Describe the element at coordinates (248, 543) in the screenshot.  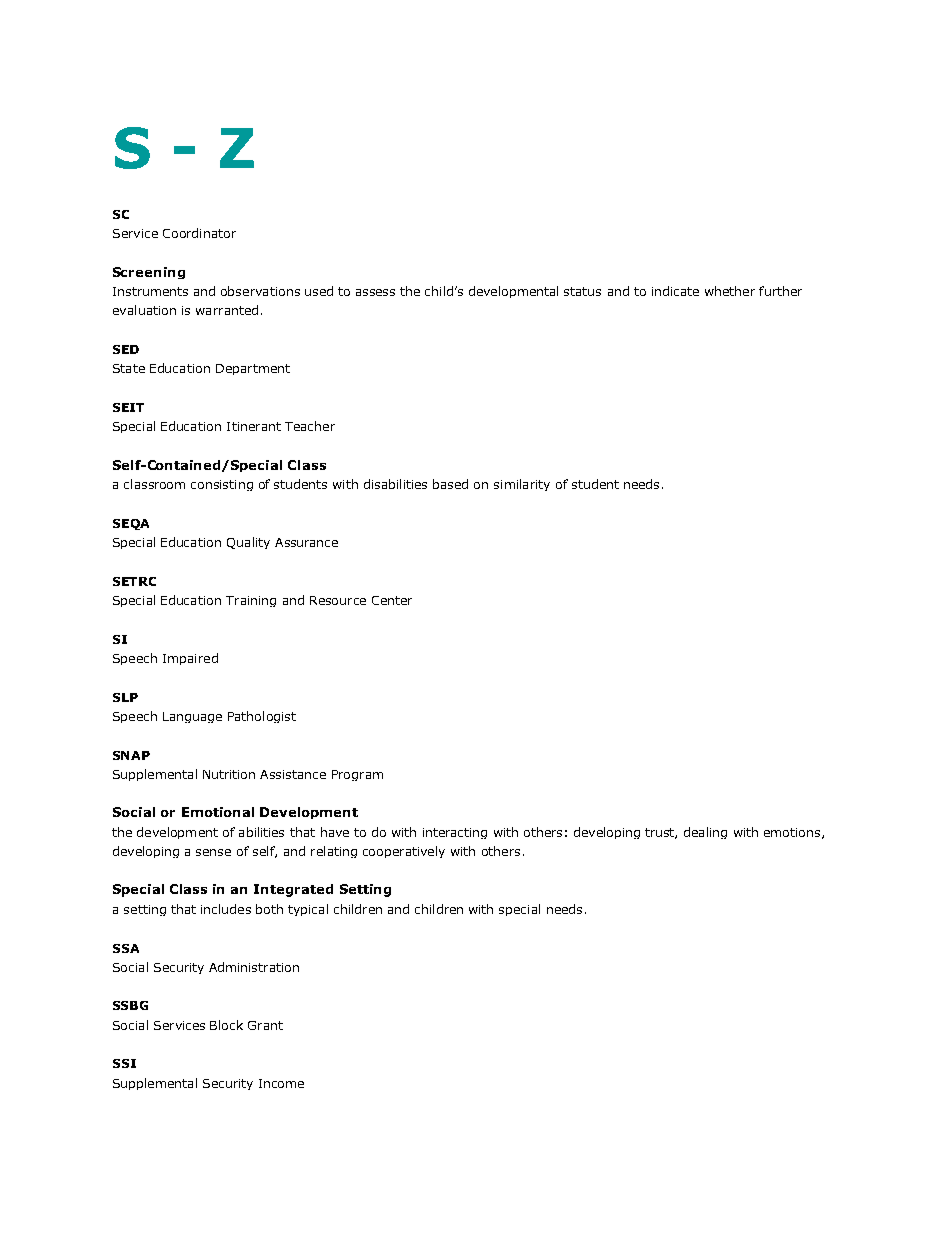
I see `Quality` at that location.
